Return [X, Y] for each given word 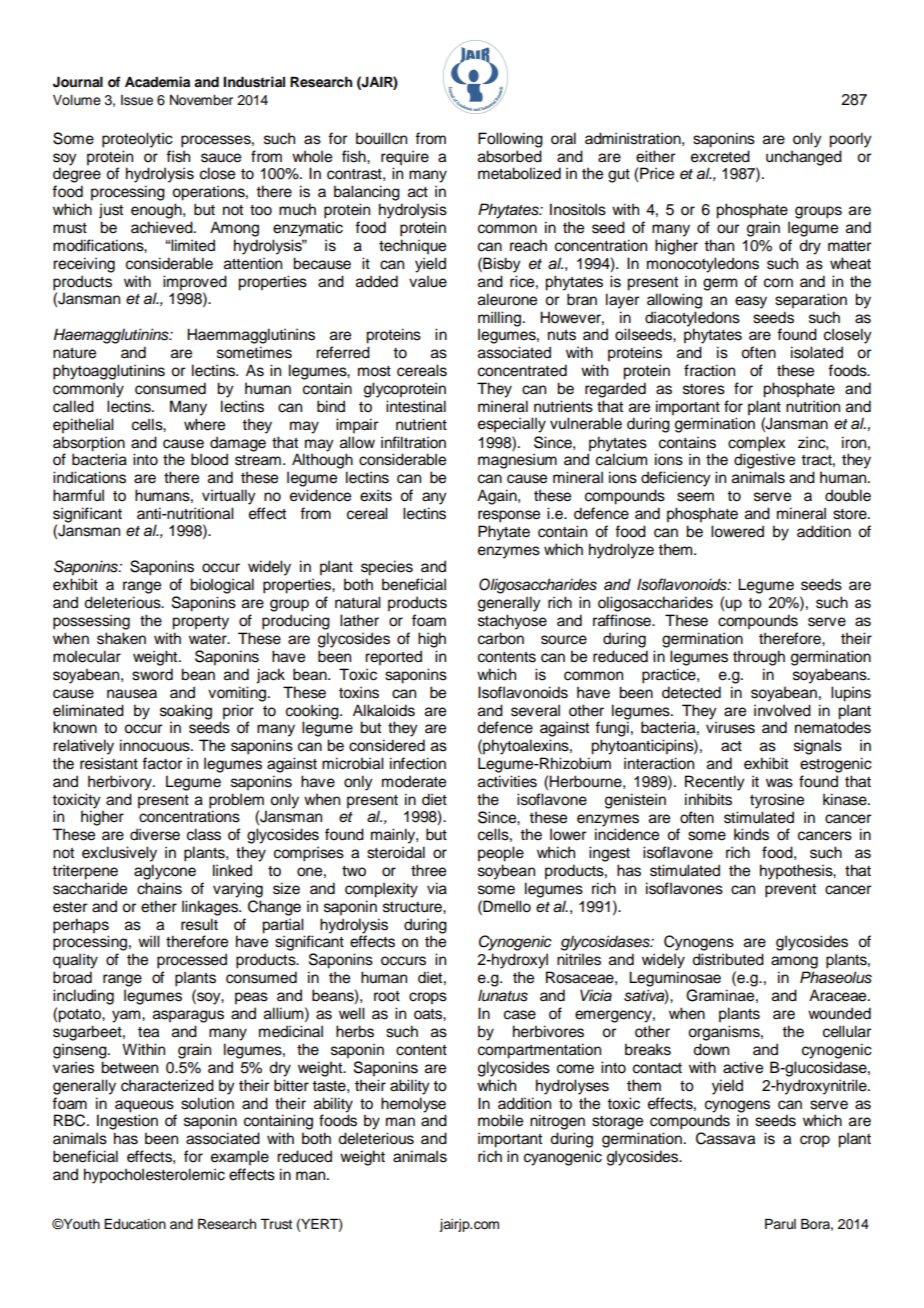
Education [135, 1224]
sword [152, 674]
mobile [500, 1120]
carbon [501, 638]
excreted [720, 156]
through [759, 658]
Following [510, 140]
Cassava [725, 1138]
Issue [137, 100]
